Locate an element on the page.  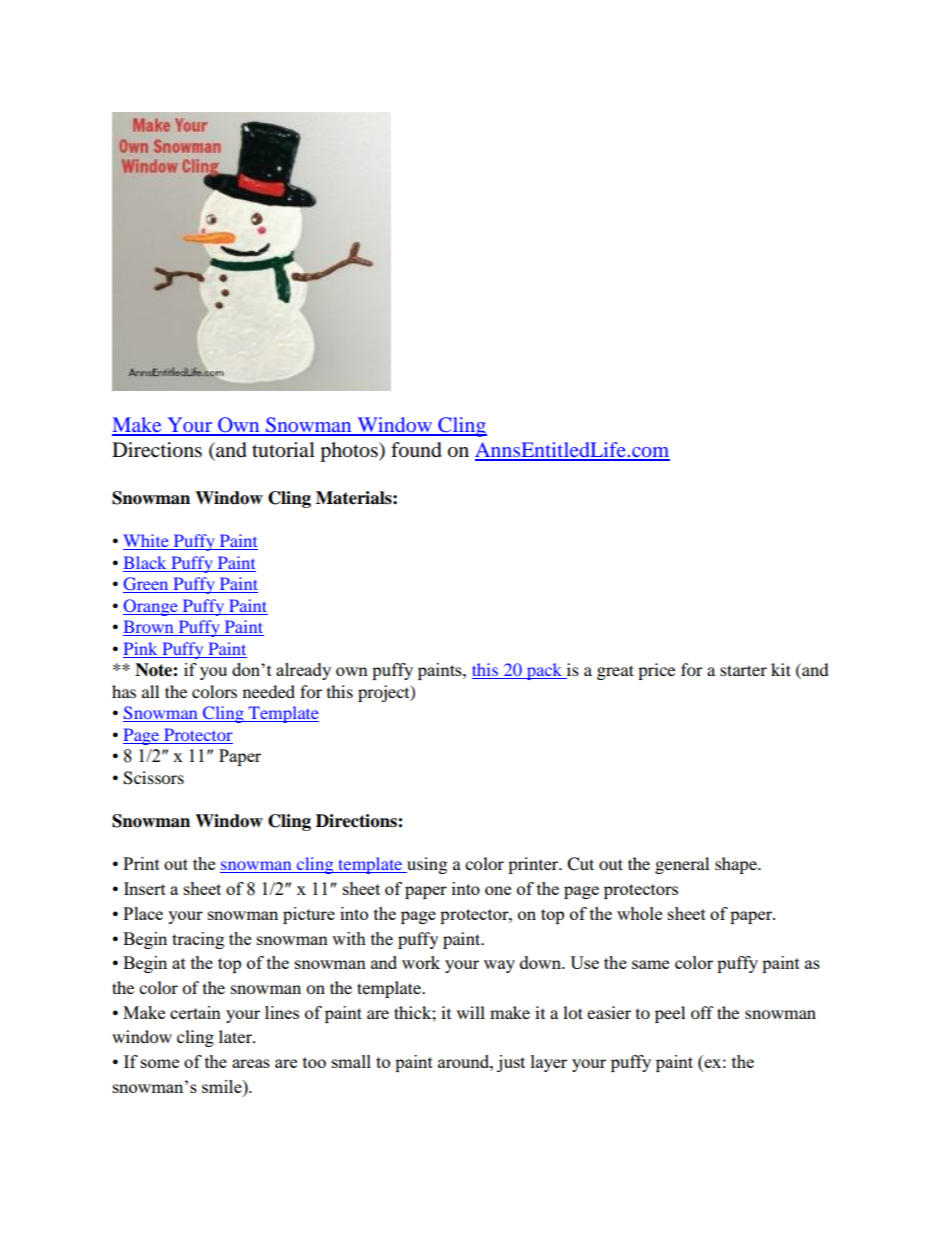
Pink is located at coordinates (140, 648).
